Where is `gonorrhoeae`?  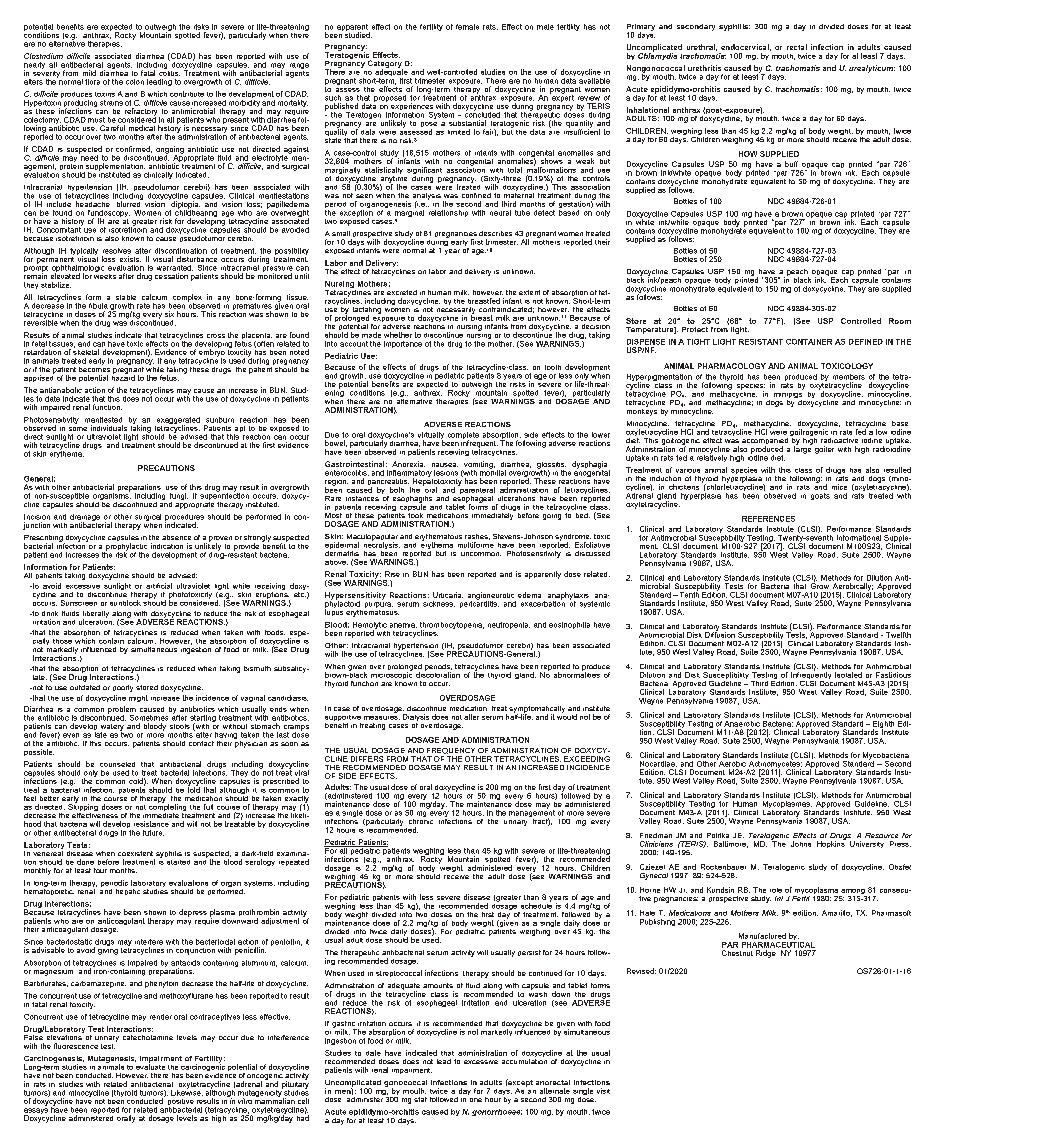 gonorrhoeae is located at coordinates (497, 1112).
